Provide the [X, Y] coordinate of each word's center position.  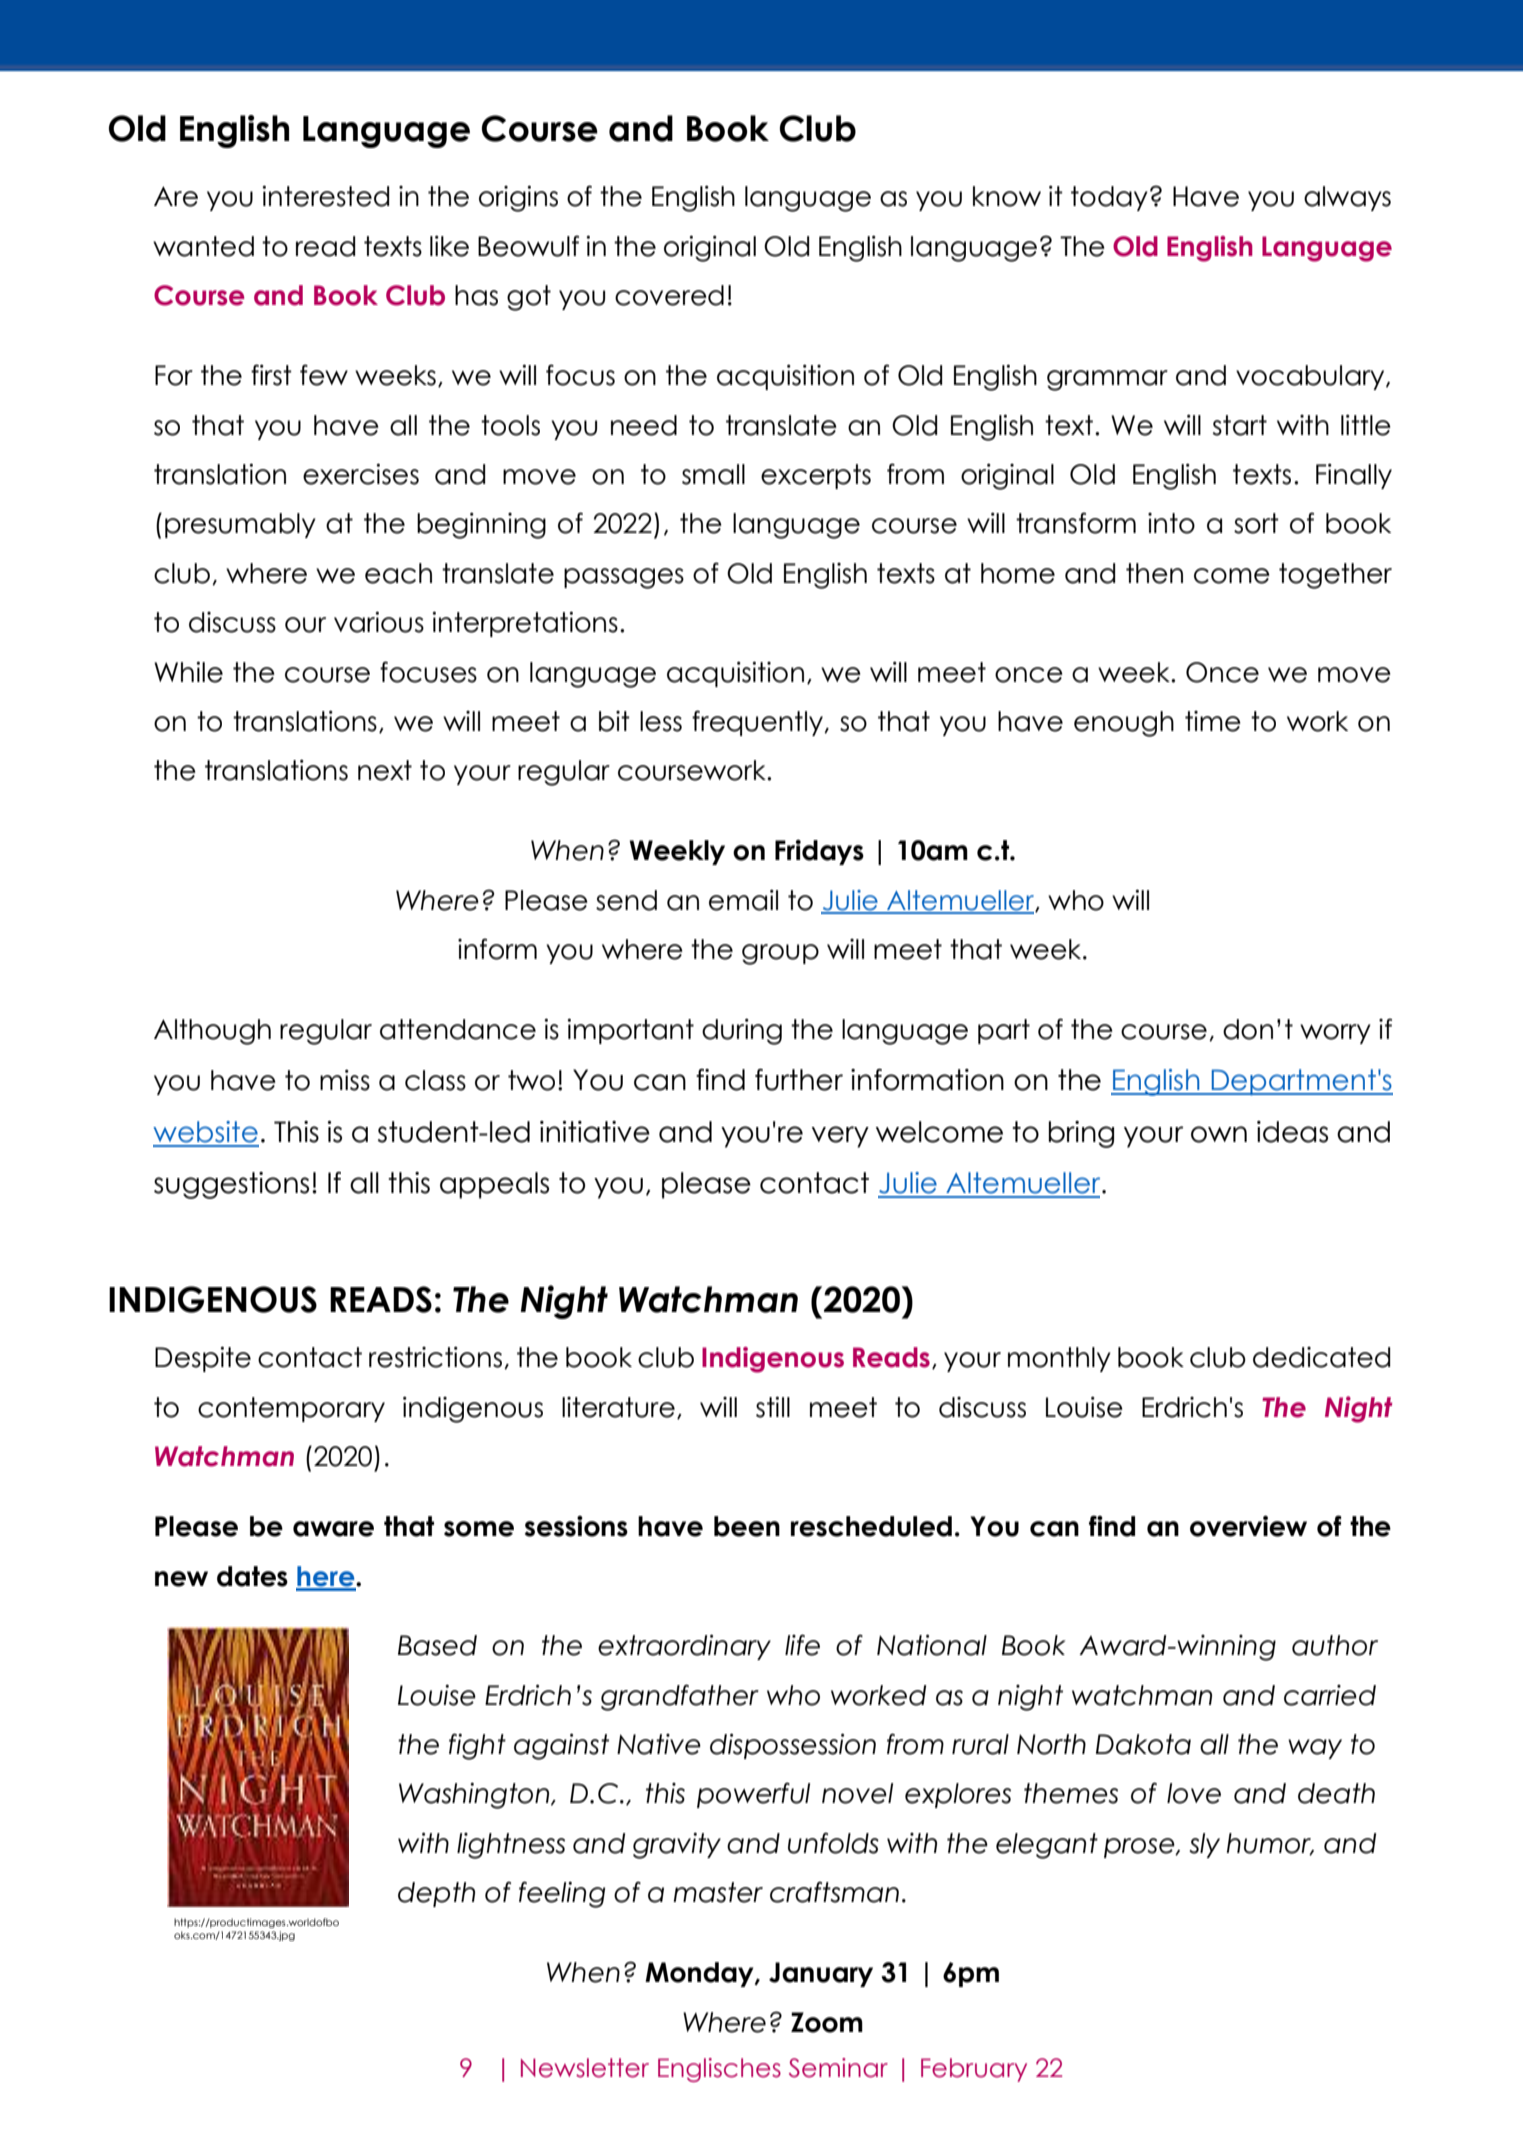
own [1219, 1134]
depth [436, 1894]
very [840, 1137]
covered [669, 295]
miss [345, 1080]
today [1109, 198]
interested [325, 196]
